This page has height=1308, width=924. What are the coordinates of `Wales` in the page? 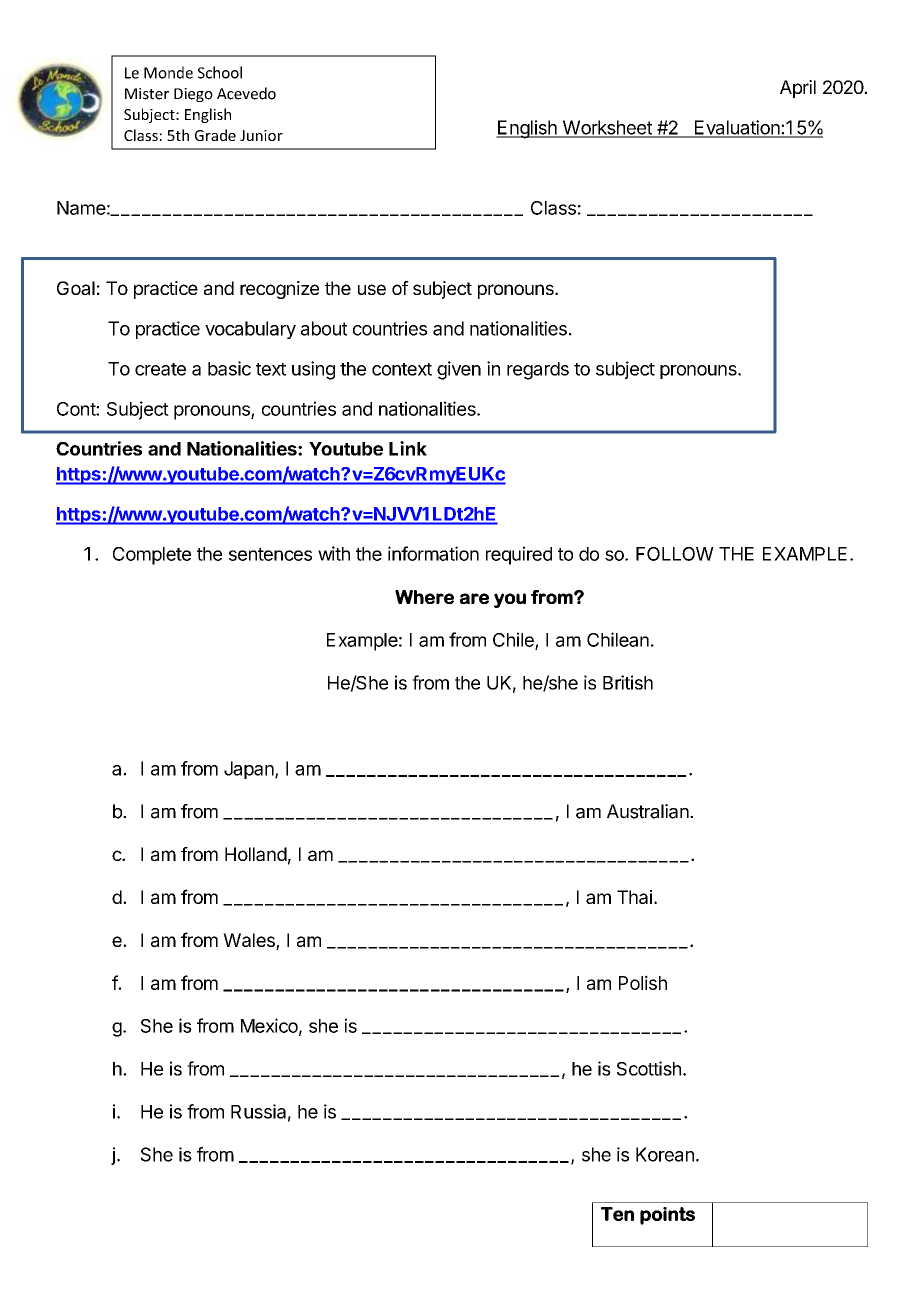 It's located at (250, 941).
